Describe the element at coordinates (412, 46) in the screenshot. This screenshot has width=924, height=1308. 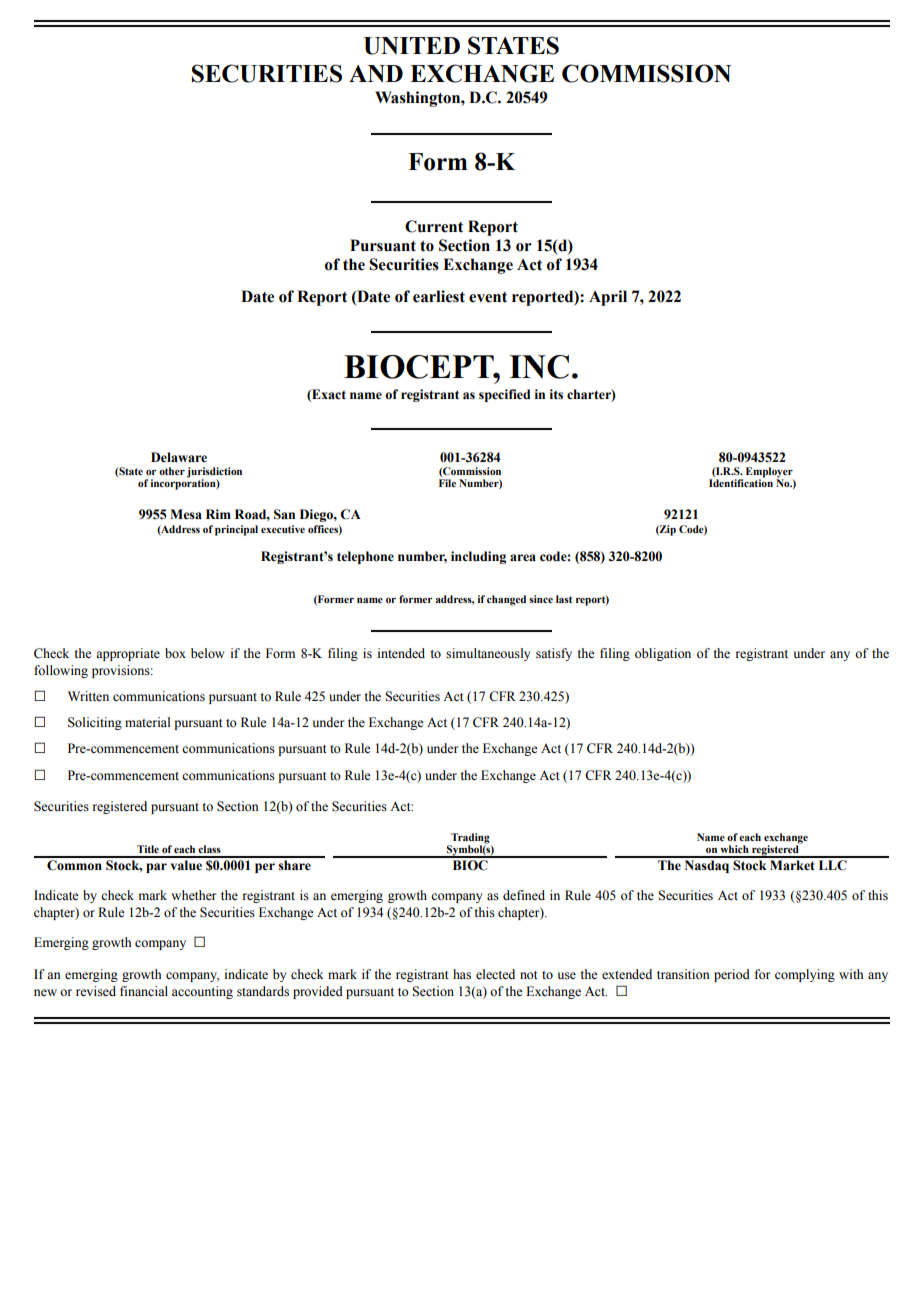
I see `UNITED` at that location.
